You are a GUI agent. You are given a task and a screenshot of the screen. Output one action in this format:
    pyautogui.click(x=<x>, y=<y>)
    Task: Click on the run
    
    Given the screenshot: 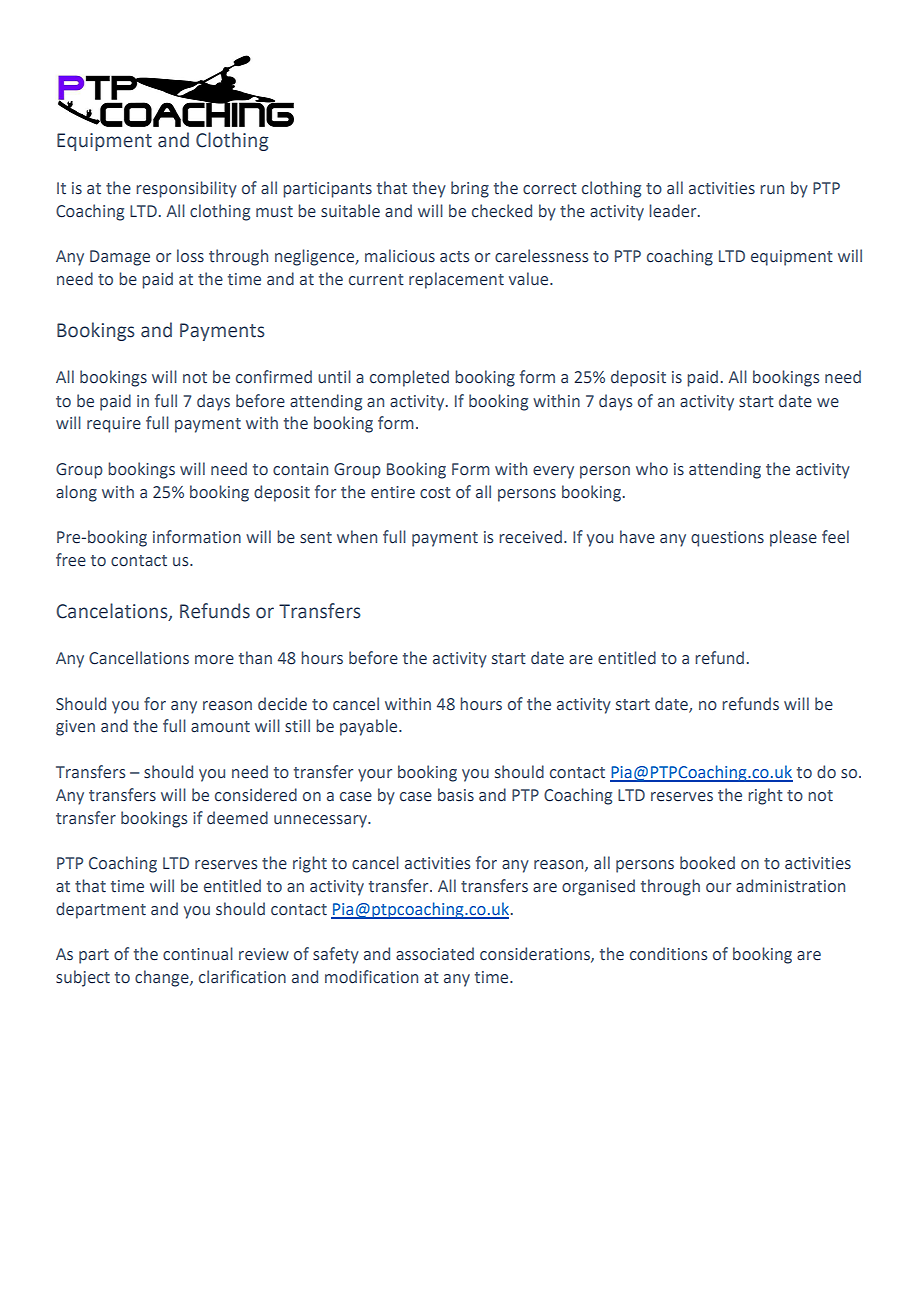 What is the action you would take?
    pyautogui.click(x=772, y=189)
